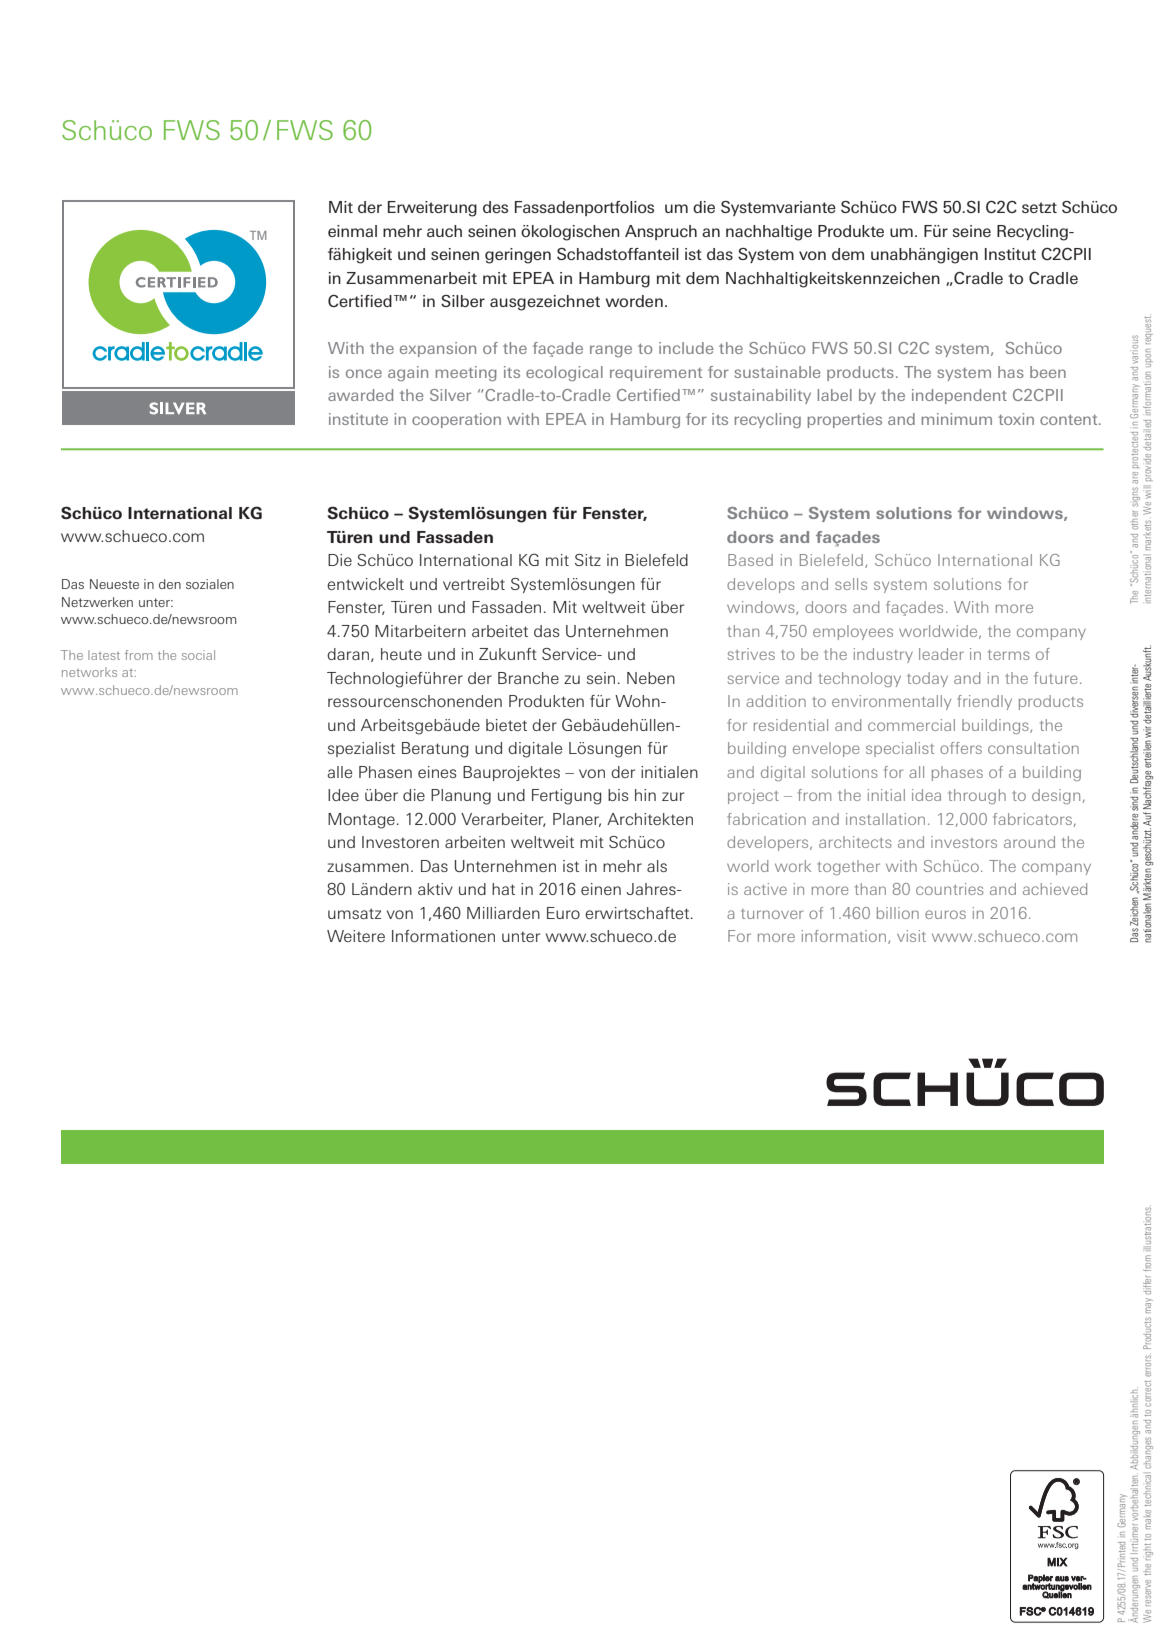 This image has width=1164, height=1648. I want to click on billion, so click(898, 913).
